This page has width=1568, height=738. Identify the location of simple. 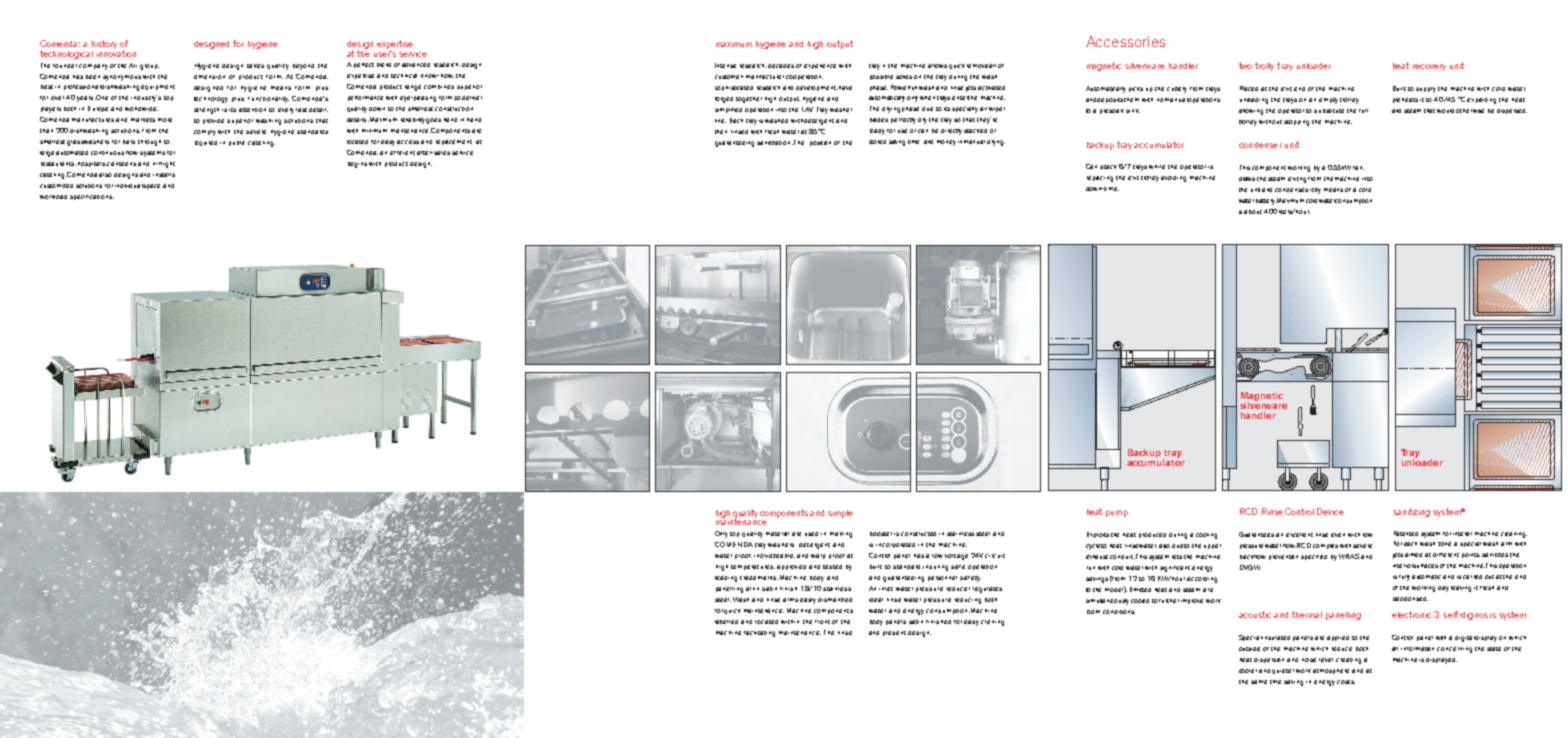
(840, 514).
